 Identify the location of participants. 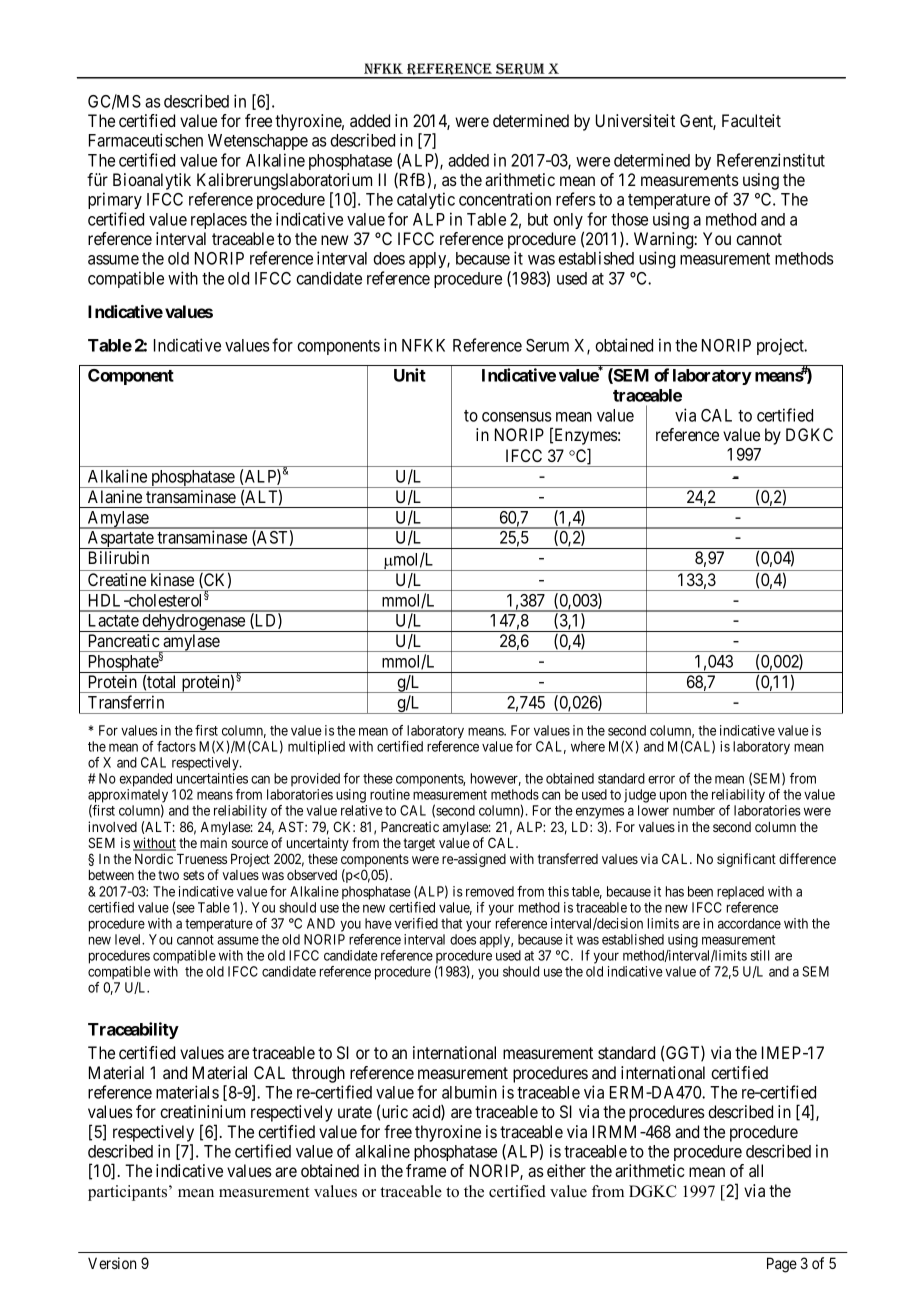
(129, 1193).
